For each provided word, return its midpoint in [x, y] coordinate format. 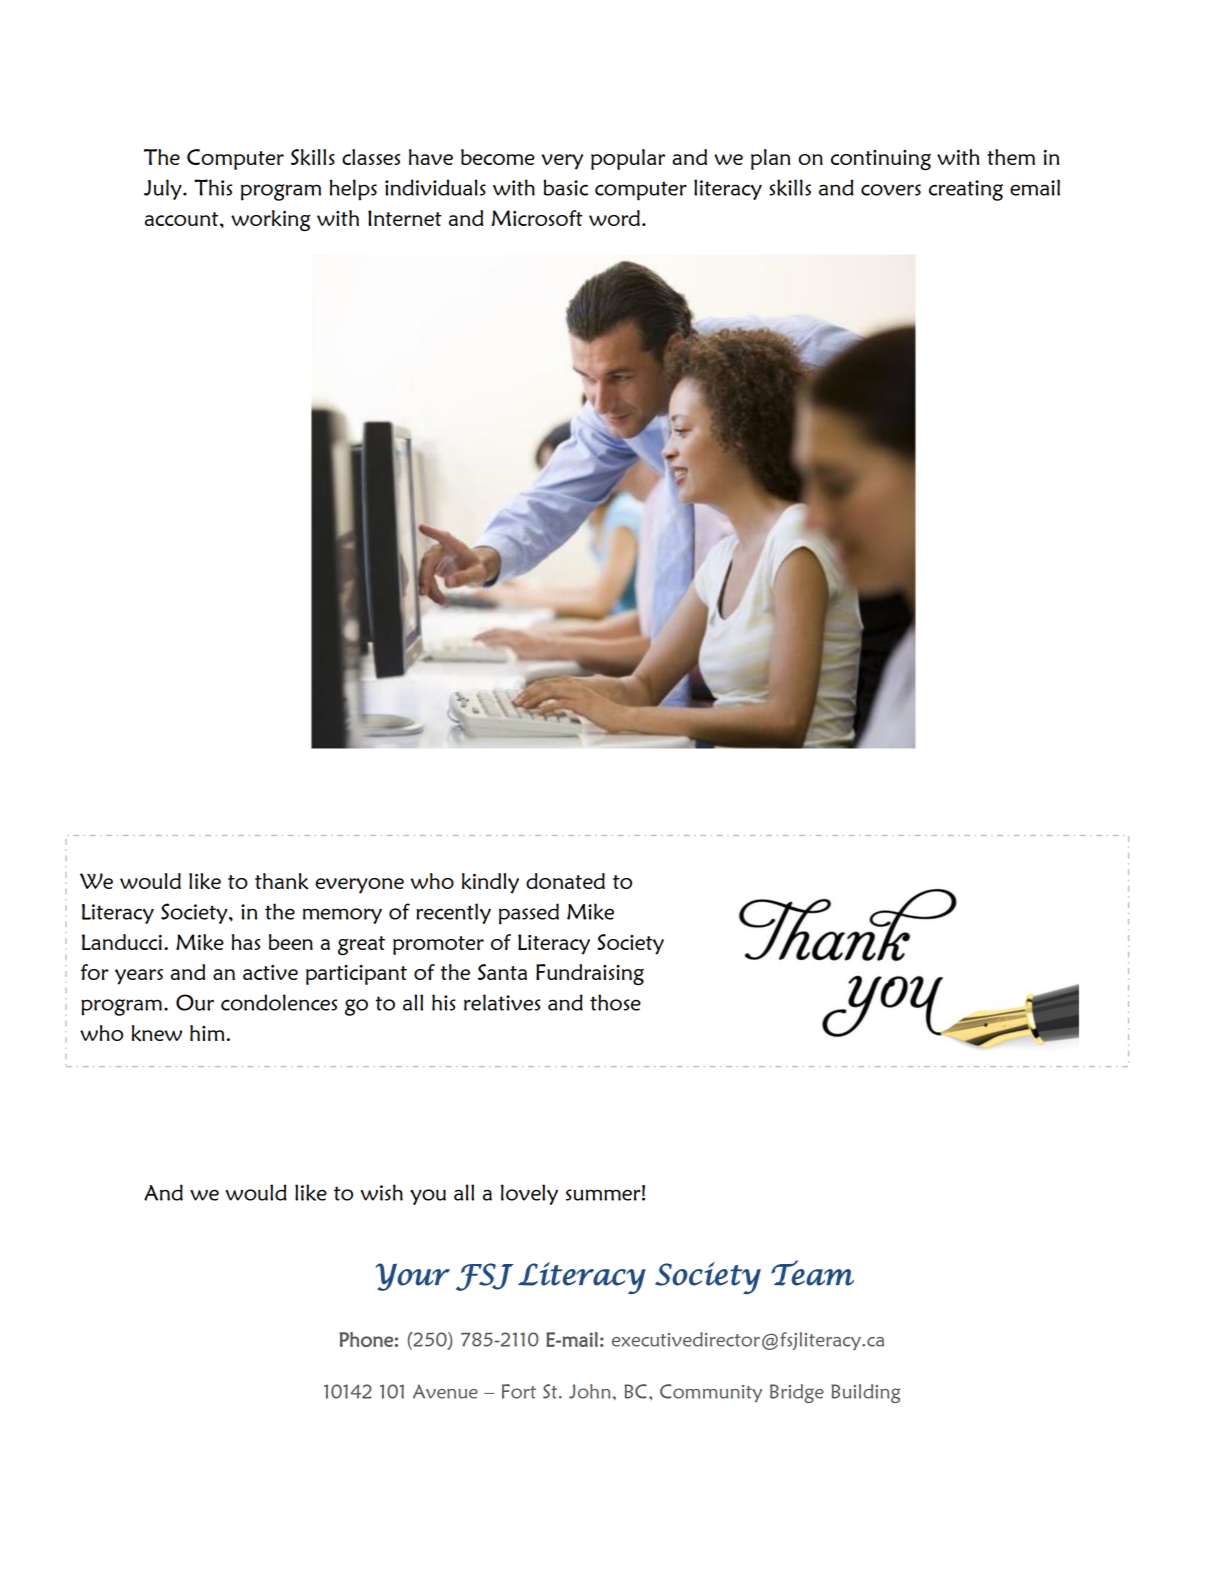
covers [891, 190]
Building [865, 1393]
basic [565, 187]
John [591, 1391]
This [213, 187]
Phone [366, 1339]
